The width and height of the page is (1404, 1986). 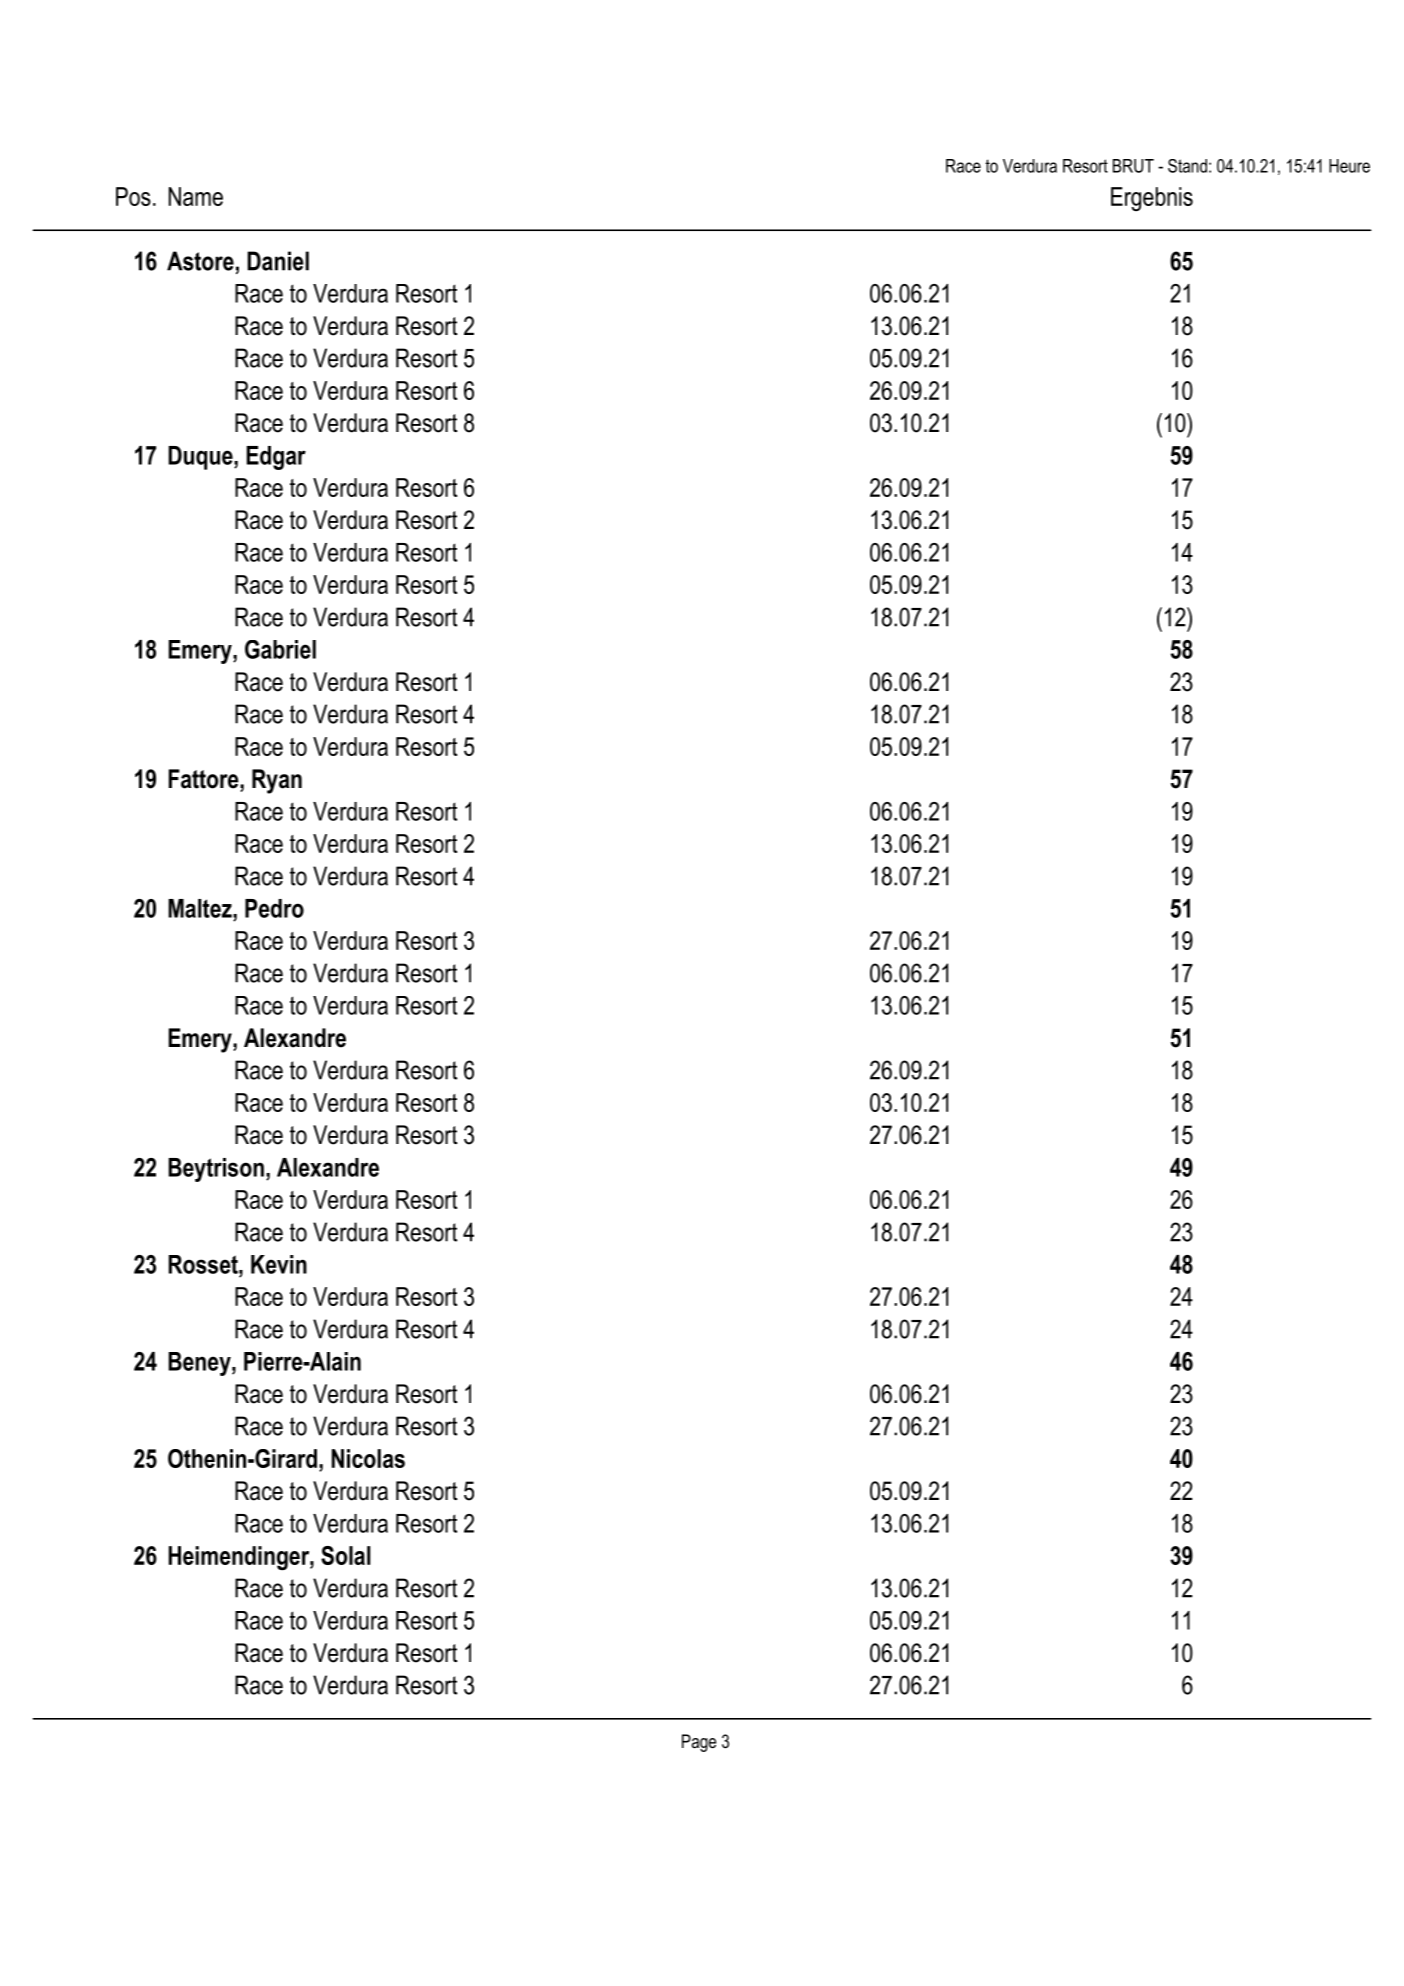 What do you see at coordinates (133, 196) in the page?
I see `Pos` at bounding box center [133, 196].
